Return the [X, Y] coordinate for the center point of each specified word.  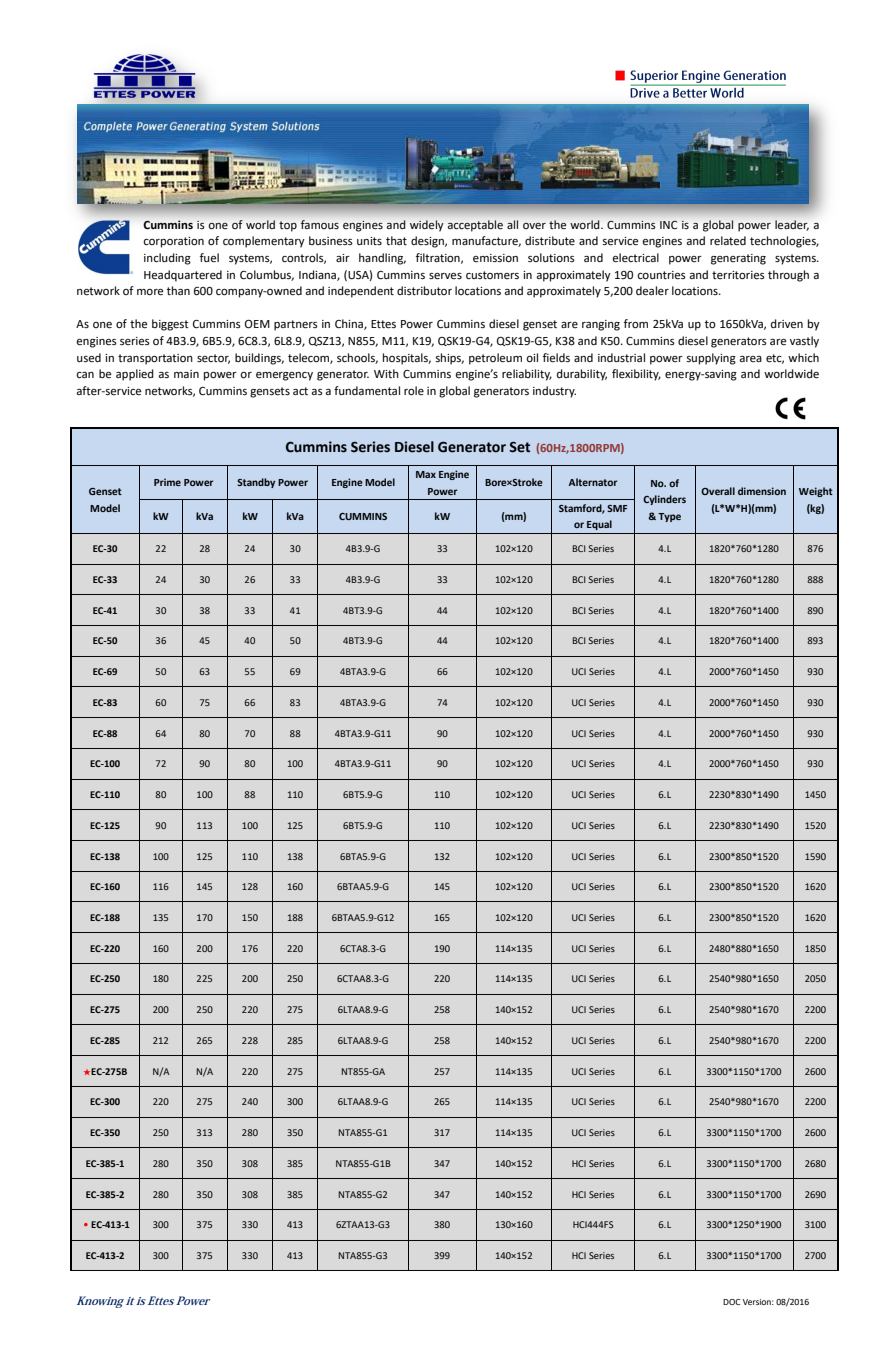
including [167, 259]
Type [669, 517]
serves [445, 276]
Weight [816, 492]
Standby [256, 483]
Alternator [593, 482]
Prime [167, 482]
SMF [617, 508]
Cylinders [664, 500]
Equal [599, 525]
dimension [762, 491]
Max [426, 474]
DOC [731, 1302]
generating [738, 259]
